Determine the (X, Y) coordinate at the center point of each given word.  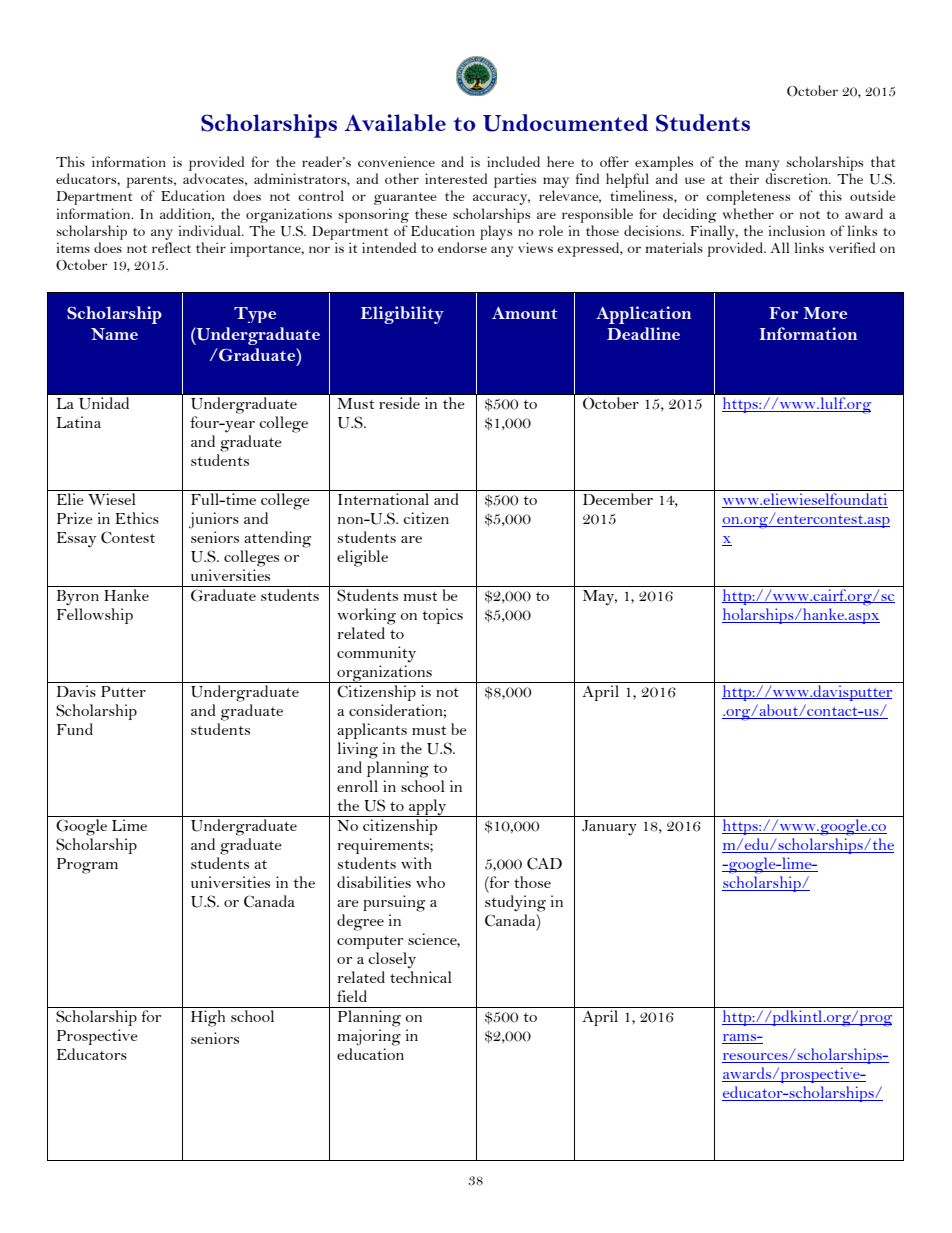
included (513, 161)
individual (211, 230)
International (383, 499)
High (208, 1018)
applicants (372, 731)
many (762, 165)
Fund (75, 729)
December (618, 499)
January (609, 828)
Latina (79, 422)
